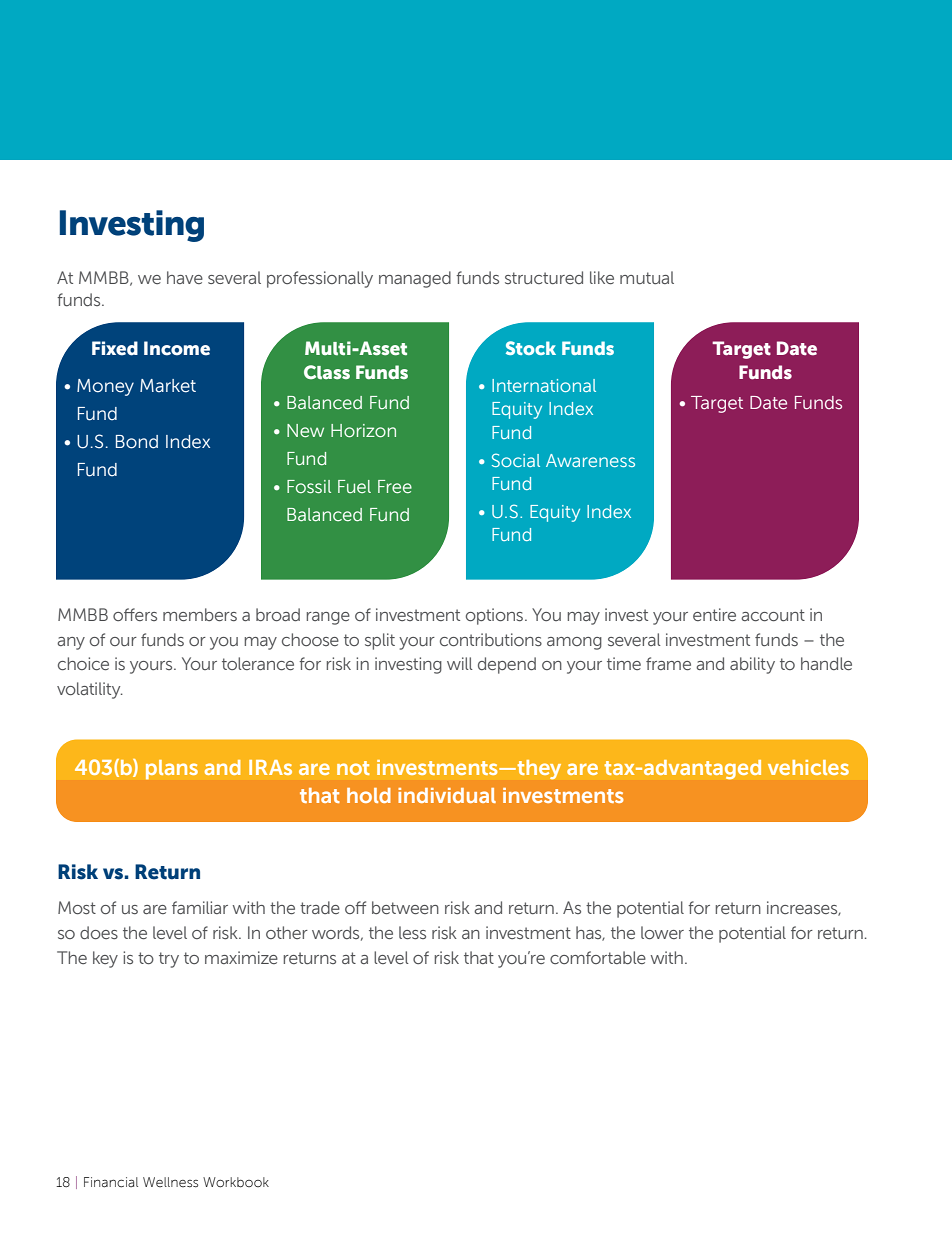 The width and height of the screenshot is (952, 1233). Describe the element at coordinates (412, 932) in the screenshot. I see `less` at that location.
